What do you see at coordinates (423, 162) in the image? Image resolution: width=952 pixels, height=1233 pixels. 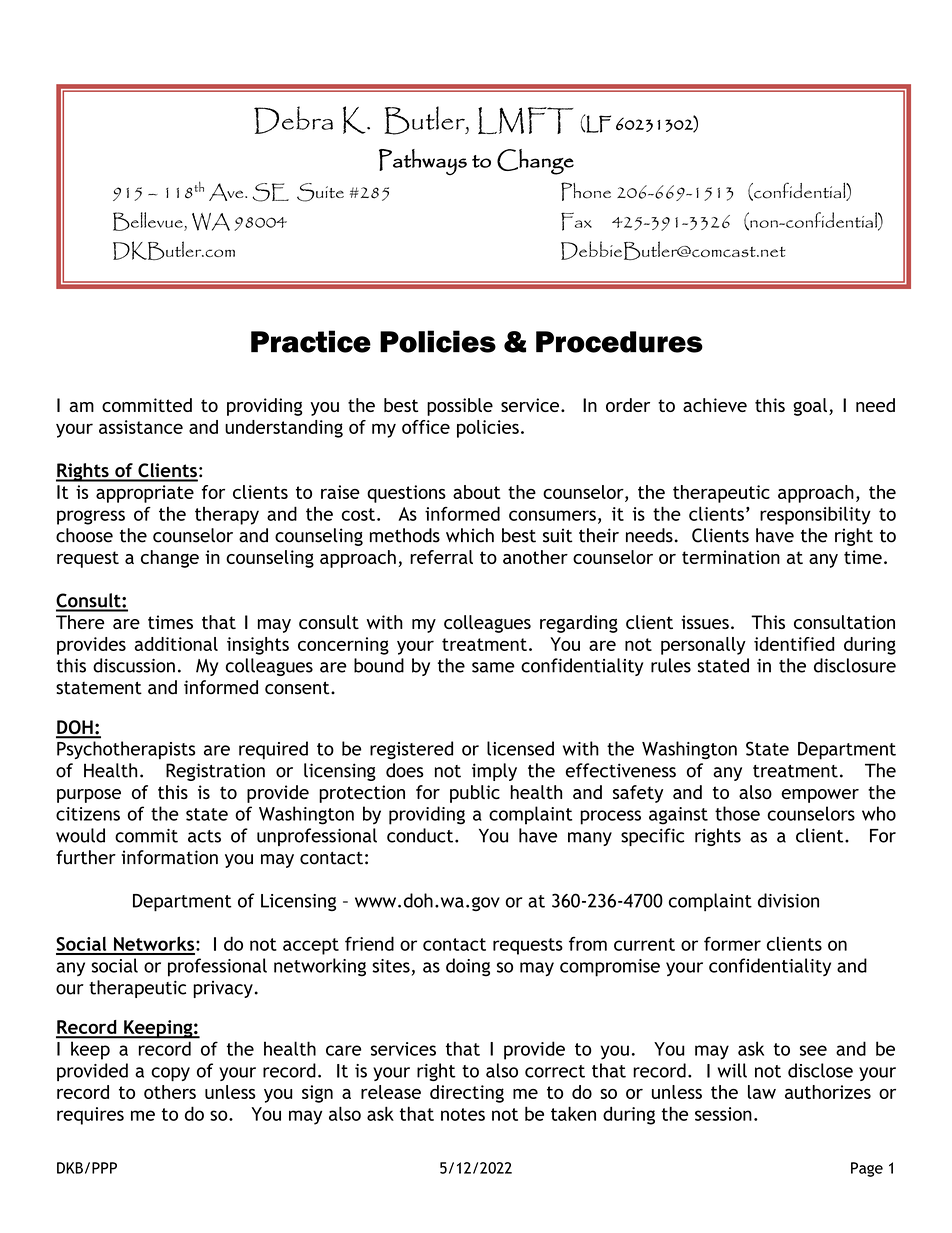 I see `Pathways` at bounding box center [423, 162].
